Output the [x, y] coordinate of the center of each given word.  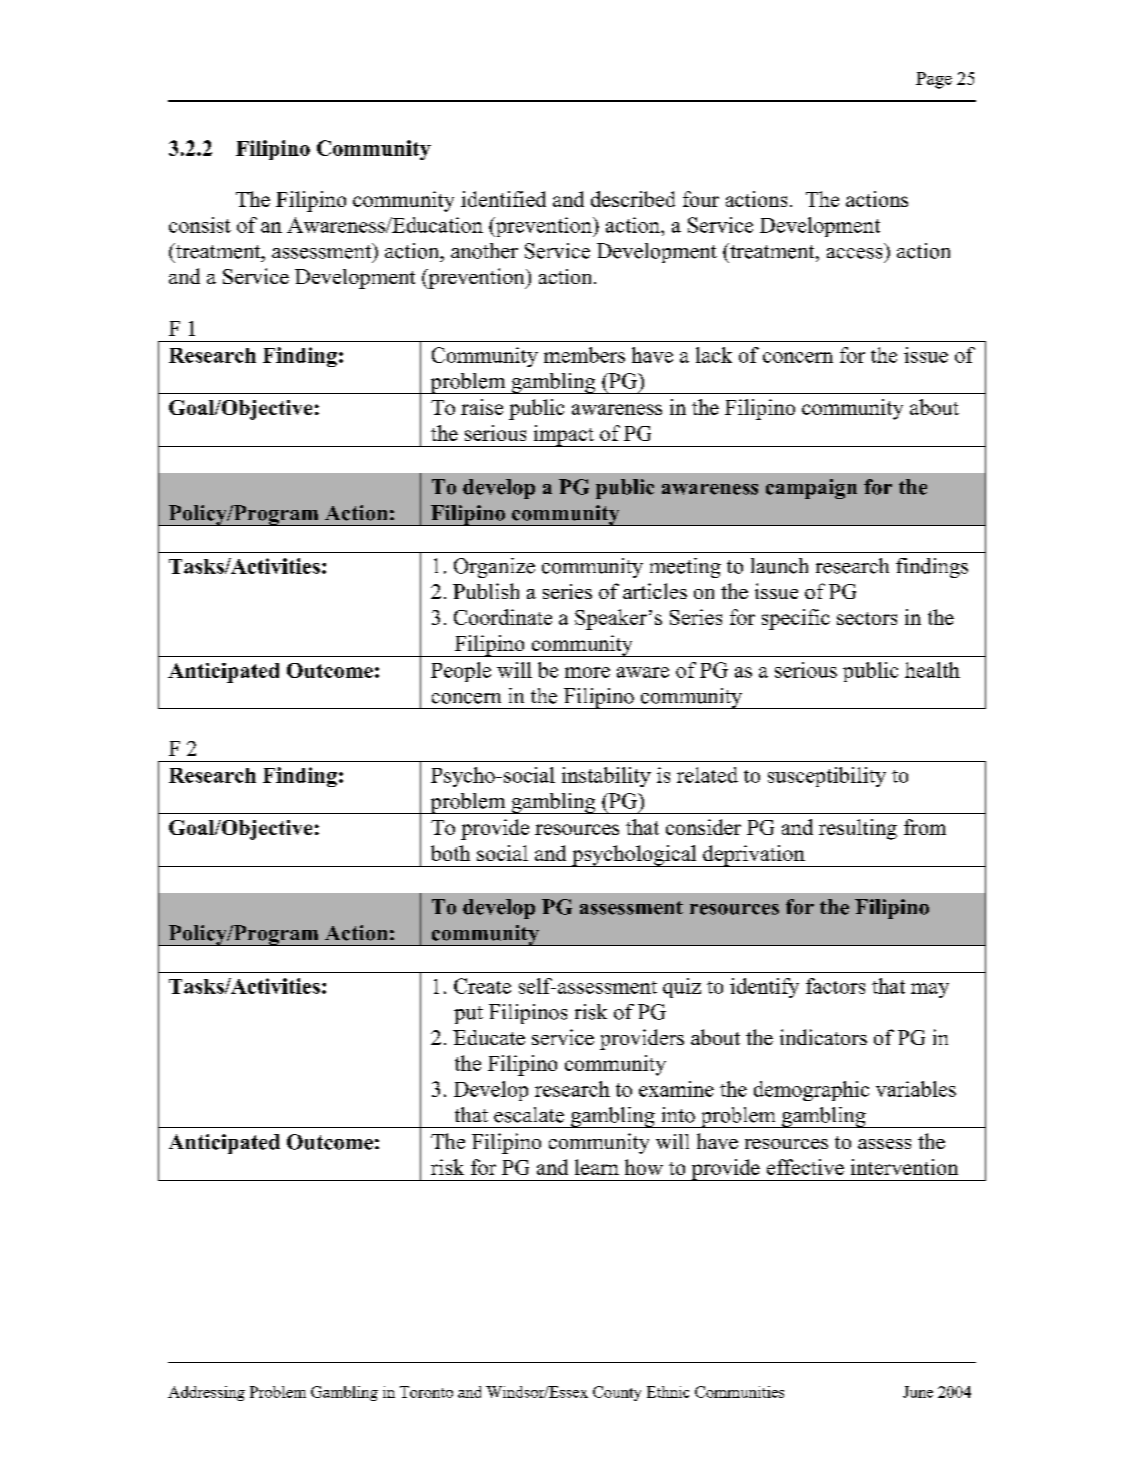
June [918, 1392]
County [617, 1393]
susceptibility [827, 777]
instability [606, 777]
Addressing [206, 1393]
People [461, 672]
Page [934, 80]
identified [503, 199]
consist [200, 225]
